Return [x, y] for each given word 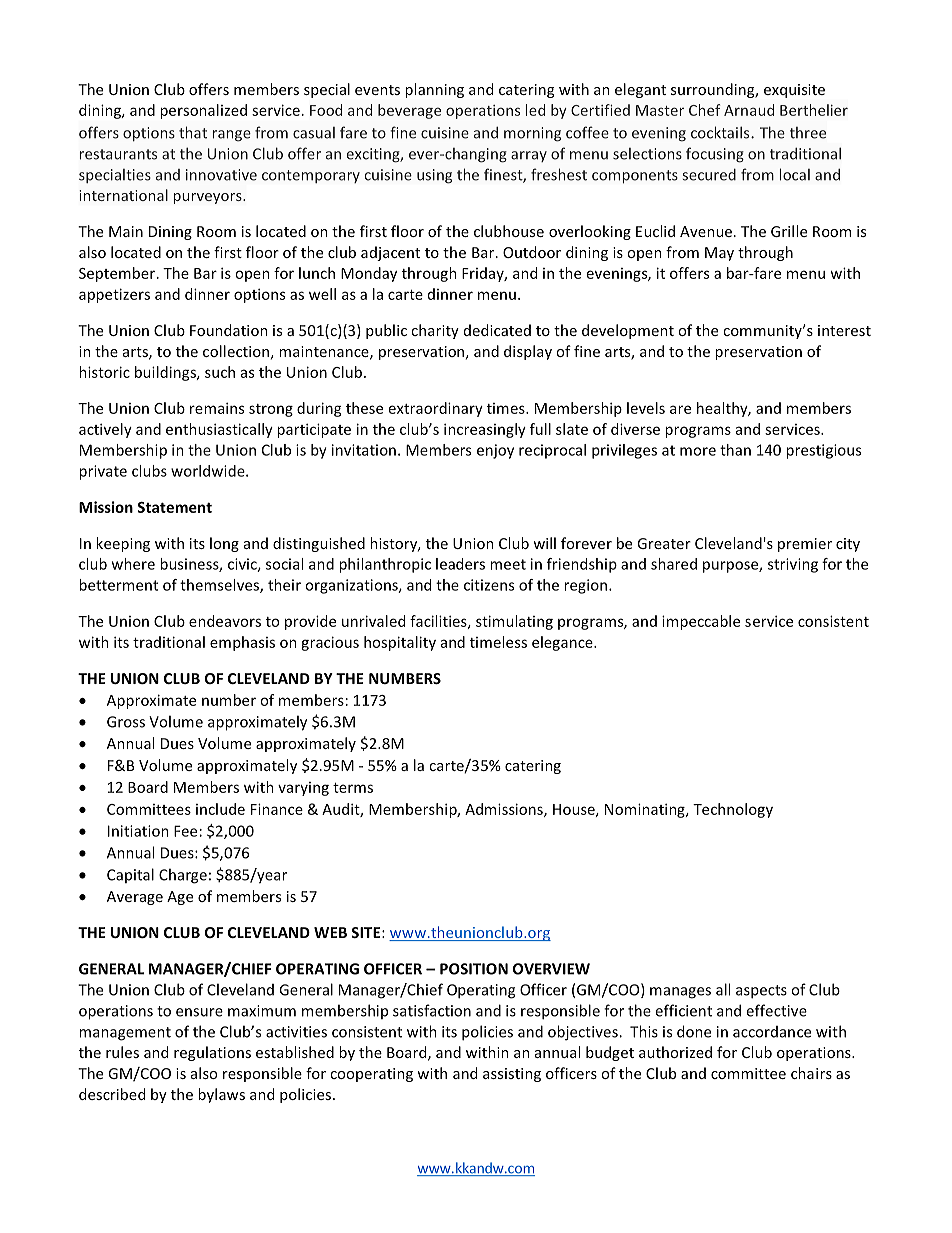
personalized [203, 111]
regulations [212, 1053]
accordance [772, 1032]
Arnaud [749, 110]
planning [434, 90]
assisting [512, 1075]
